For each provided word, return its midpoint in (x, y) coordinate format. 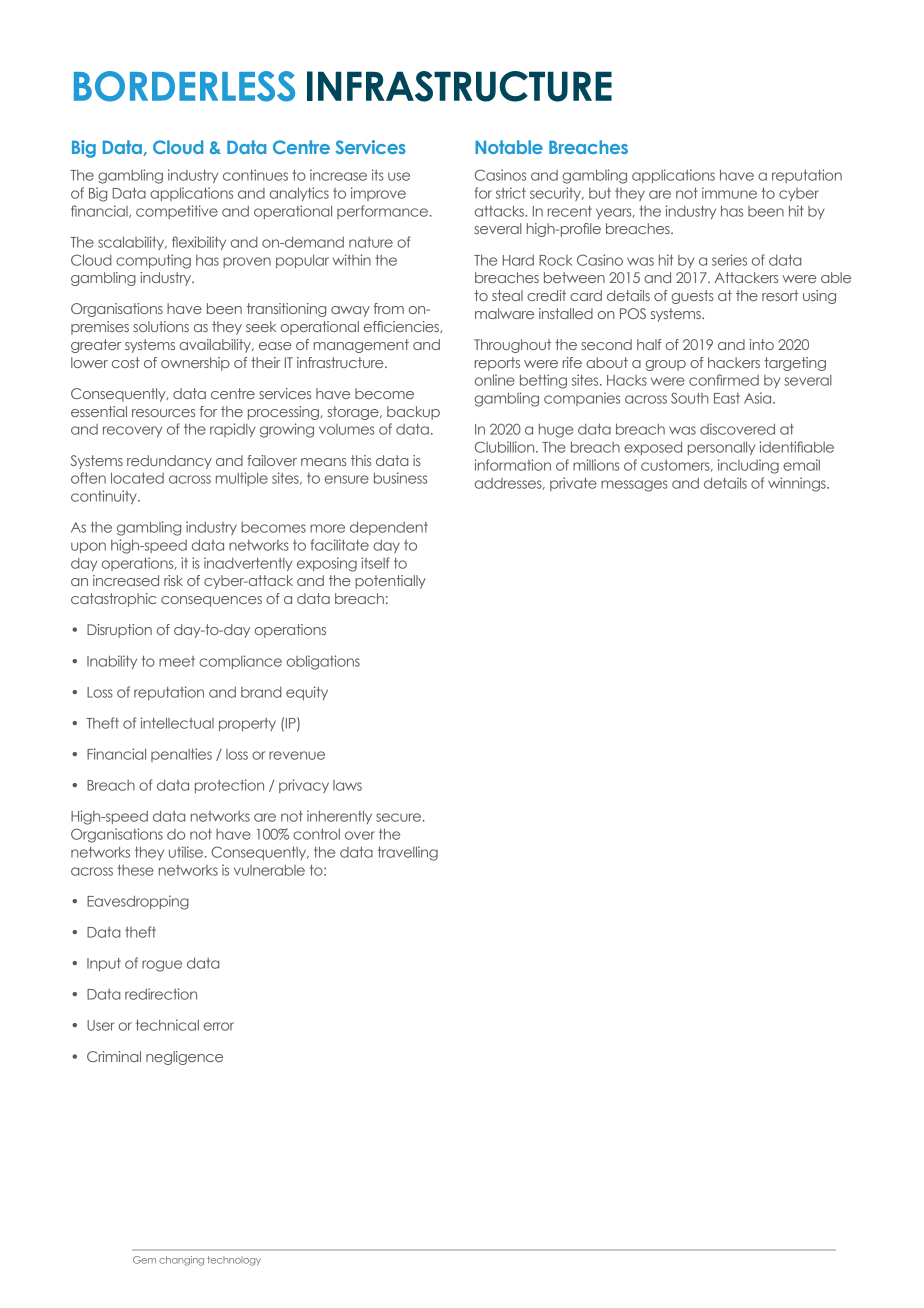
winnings (798, 484)
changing (181, 1261)
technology (234, 1261)
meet (177, 661)
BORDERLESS (184, 86)
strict (511, 193)
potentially (390, 582)
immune (729, 193)
